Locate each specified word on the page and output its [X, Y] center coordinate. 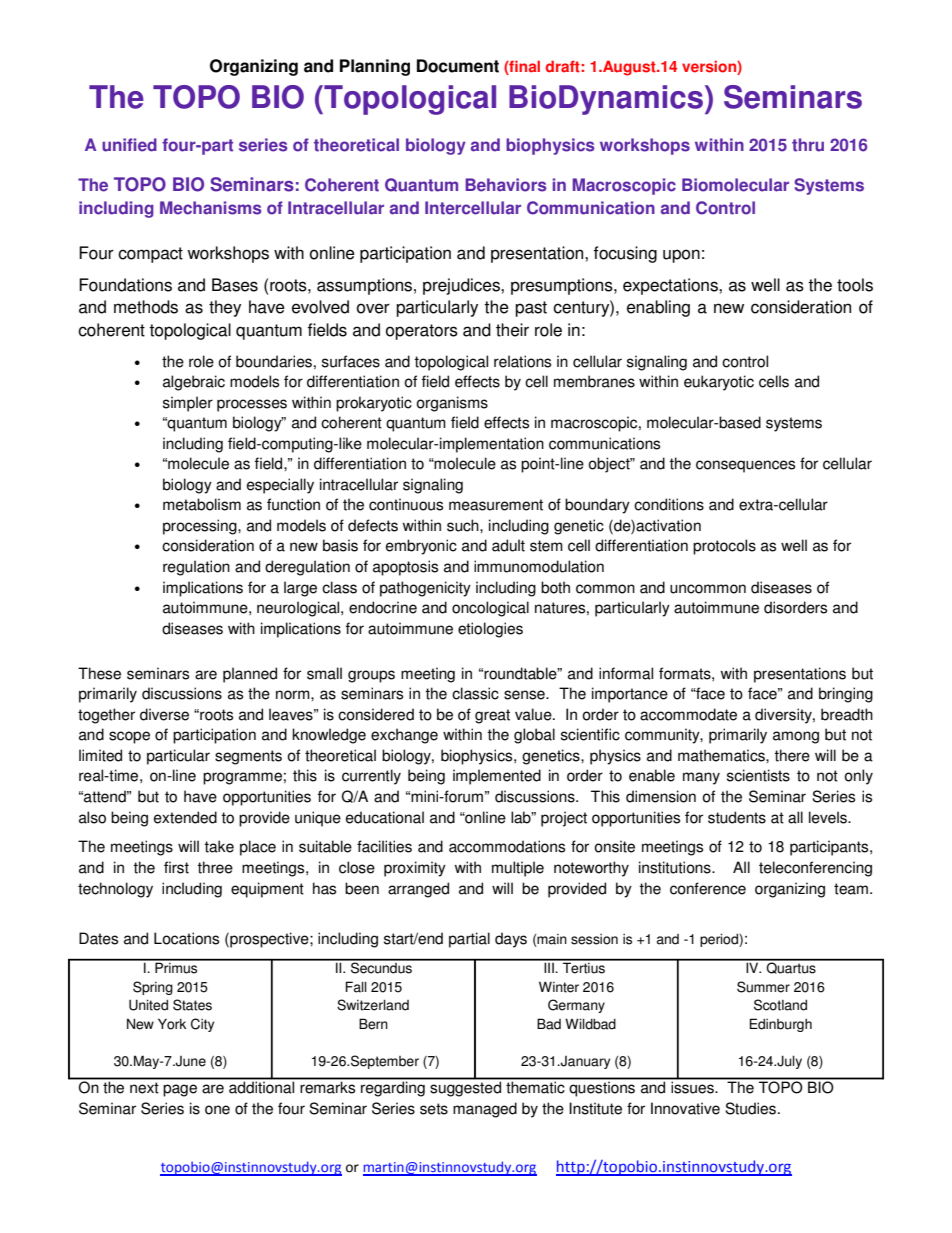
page [180, 1090]
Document [458, 66]
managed [485, 1110]
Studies [750, 1108]
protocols [724, 547]
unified [129, 145]
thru [808, 145]
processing [201, 527]
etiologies [490, 630]
